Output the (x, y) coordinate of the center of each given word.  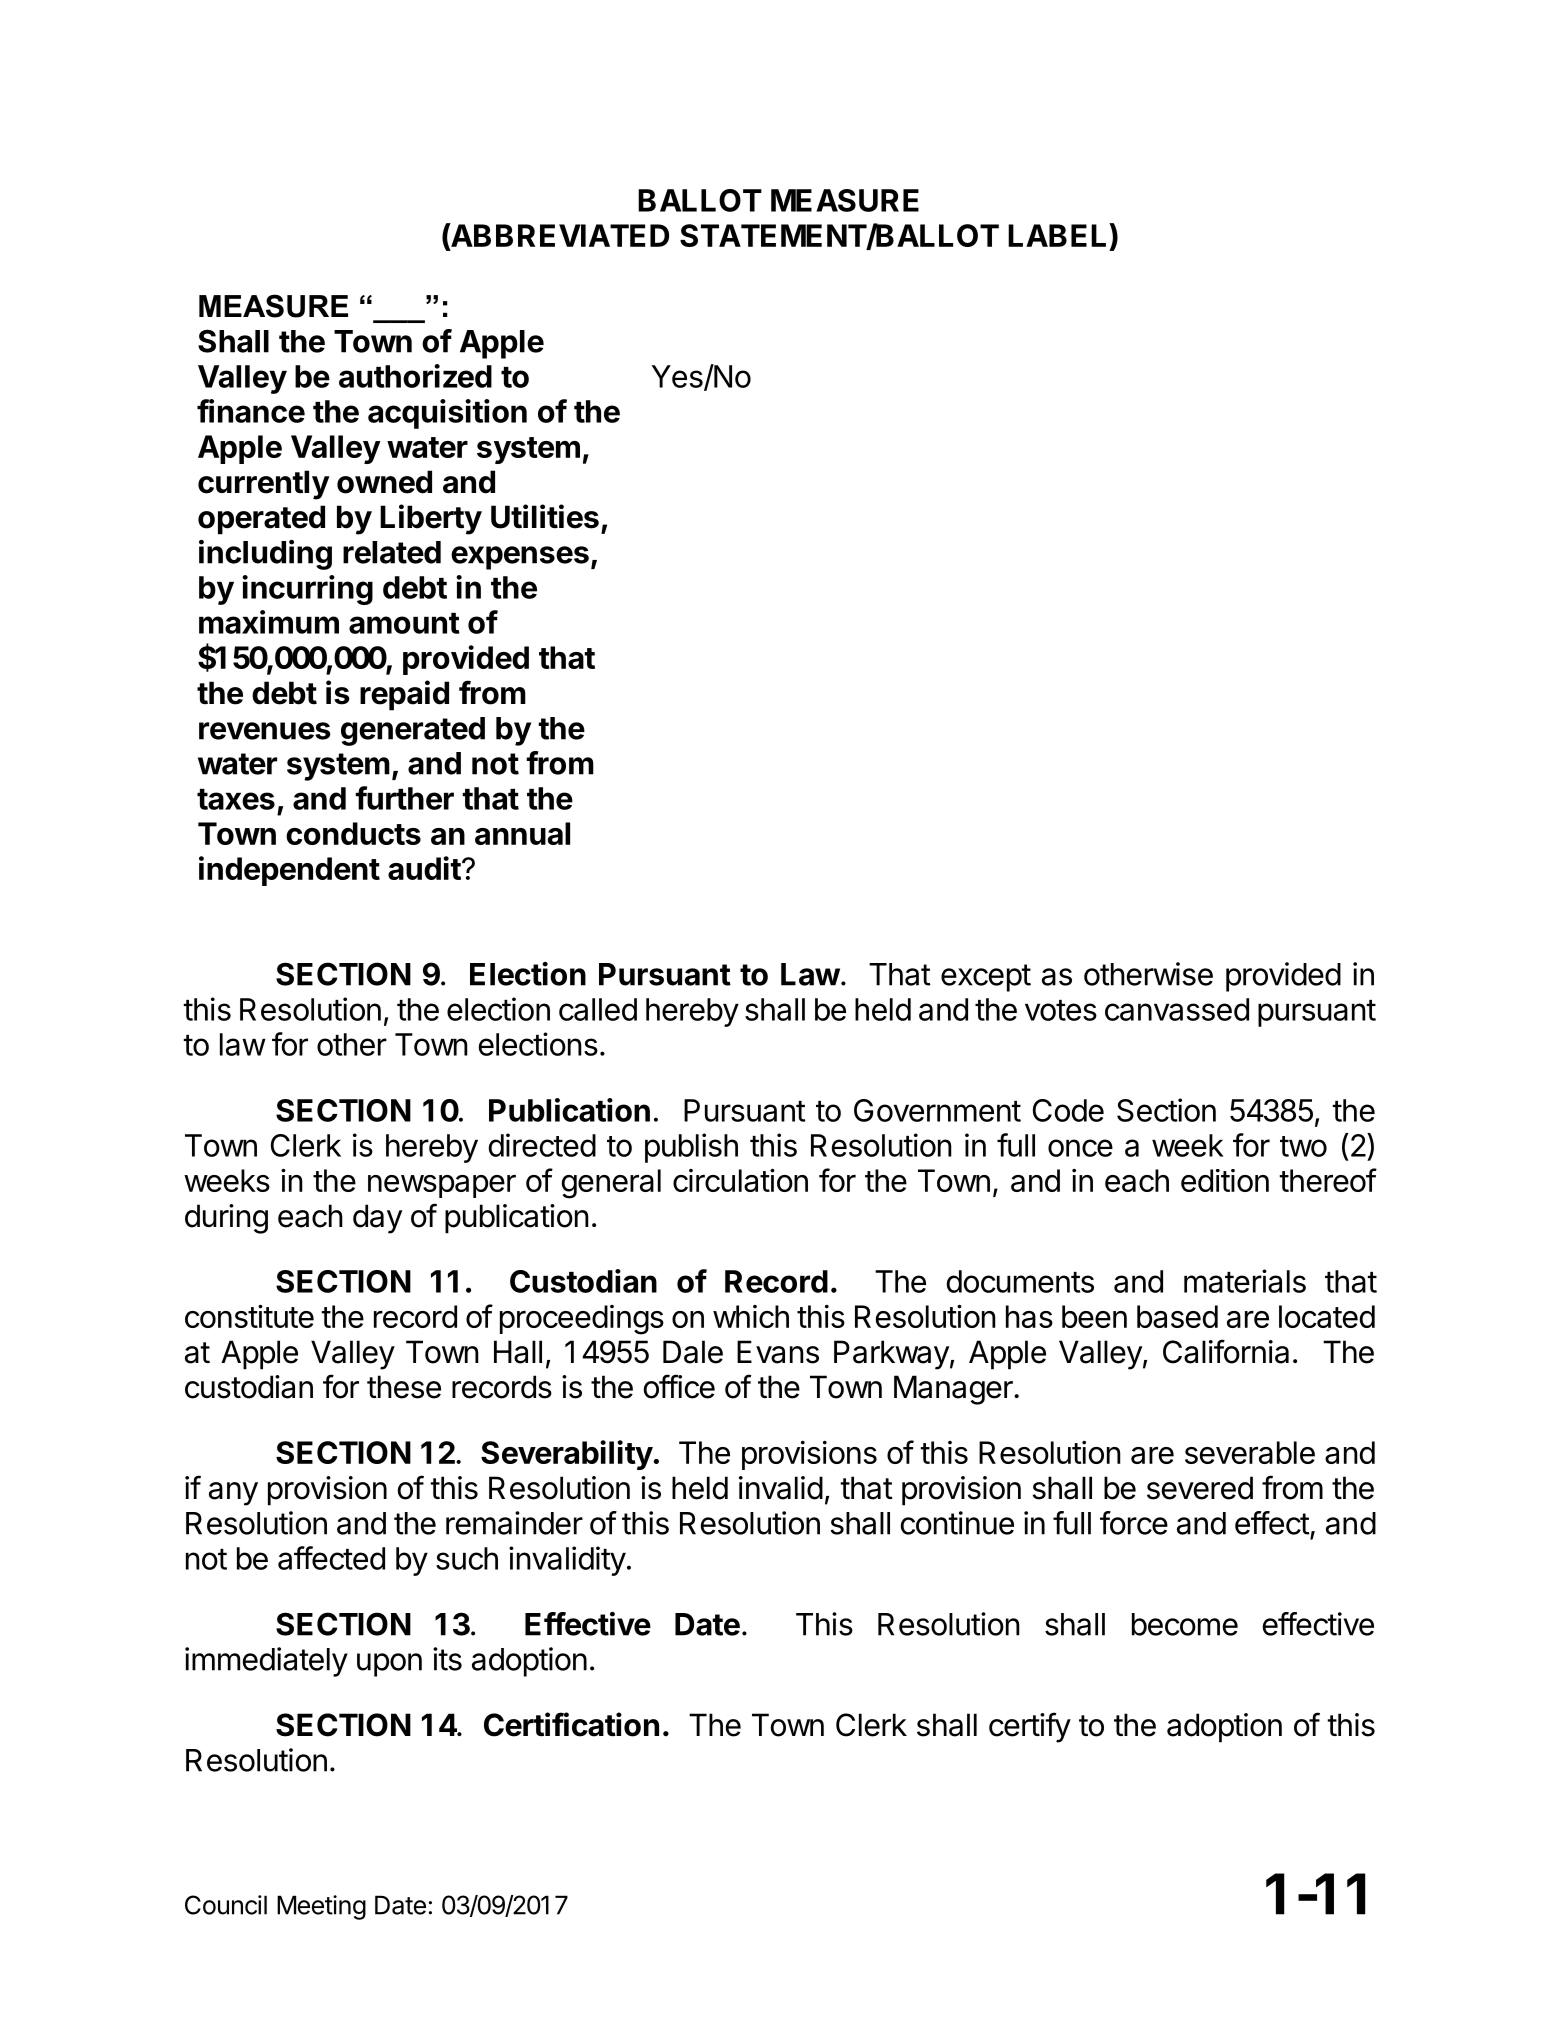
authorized (415, 376)
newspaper (442, 1186)
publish (691, 1148)
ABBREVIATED (559, 236)
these (404, 1387)
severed (1200, 1488)
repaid (404, 695)
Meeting (321, 1907)
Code (1068, 1110)
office (679, 1386)
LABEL (1059, 235)
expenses (520, 558)
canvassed (1177, 1009)
